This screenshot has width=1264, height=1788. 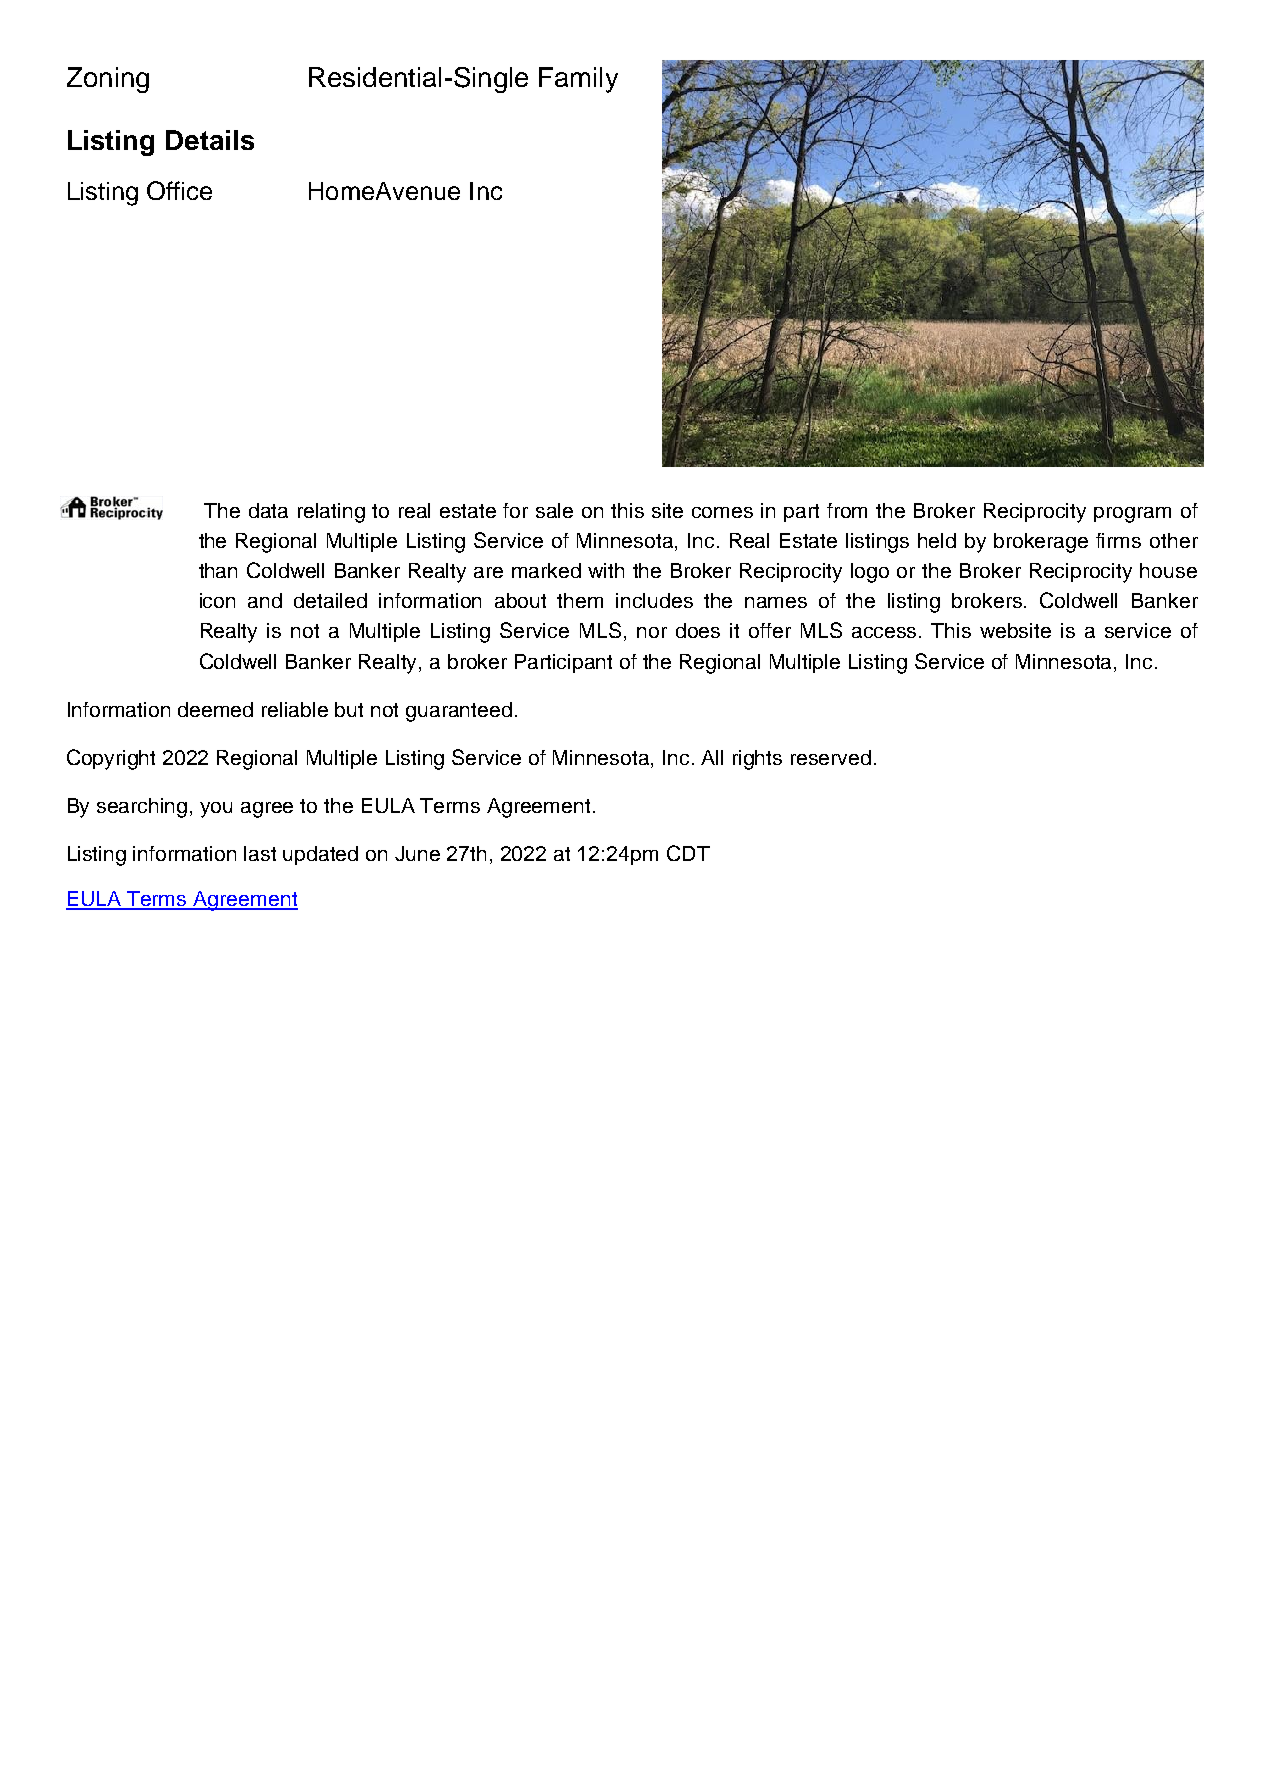 What do you see at coordinates (554, 510) in the screenshot?
I see `sale` at bounding box center [554, 510].
